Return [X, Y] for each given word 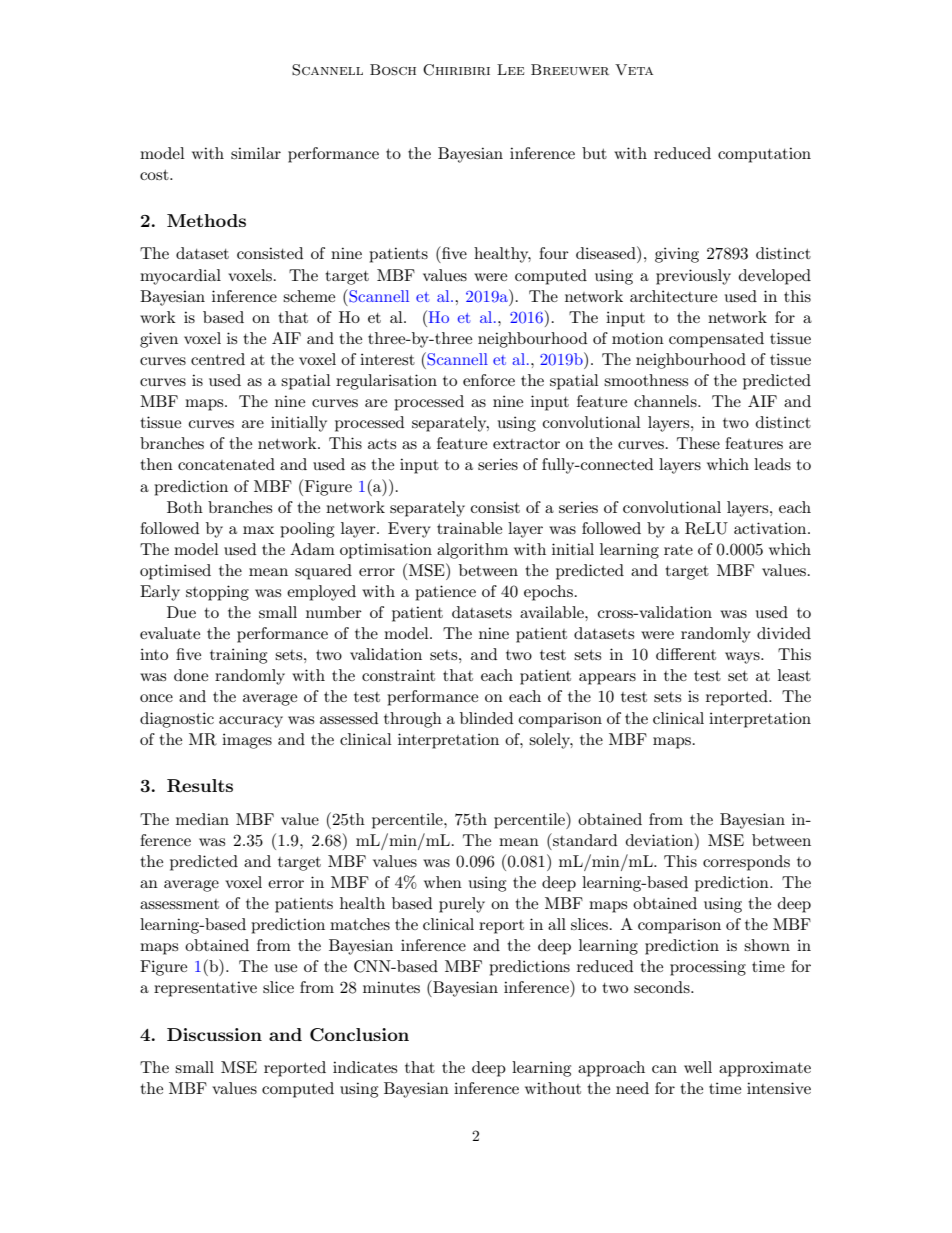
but [594, 153]
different [686, 654]
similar [256, 153]
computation [764, 155]
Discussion [214, 1034]
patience [445, 593]
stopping [217, 593]
